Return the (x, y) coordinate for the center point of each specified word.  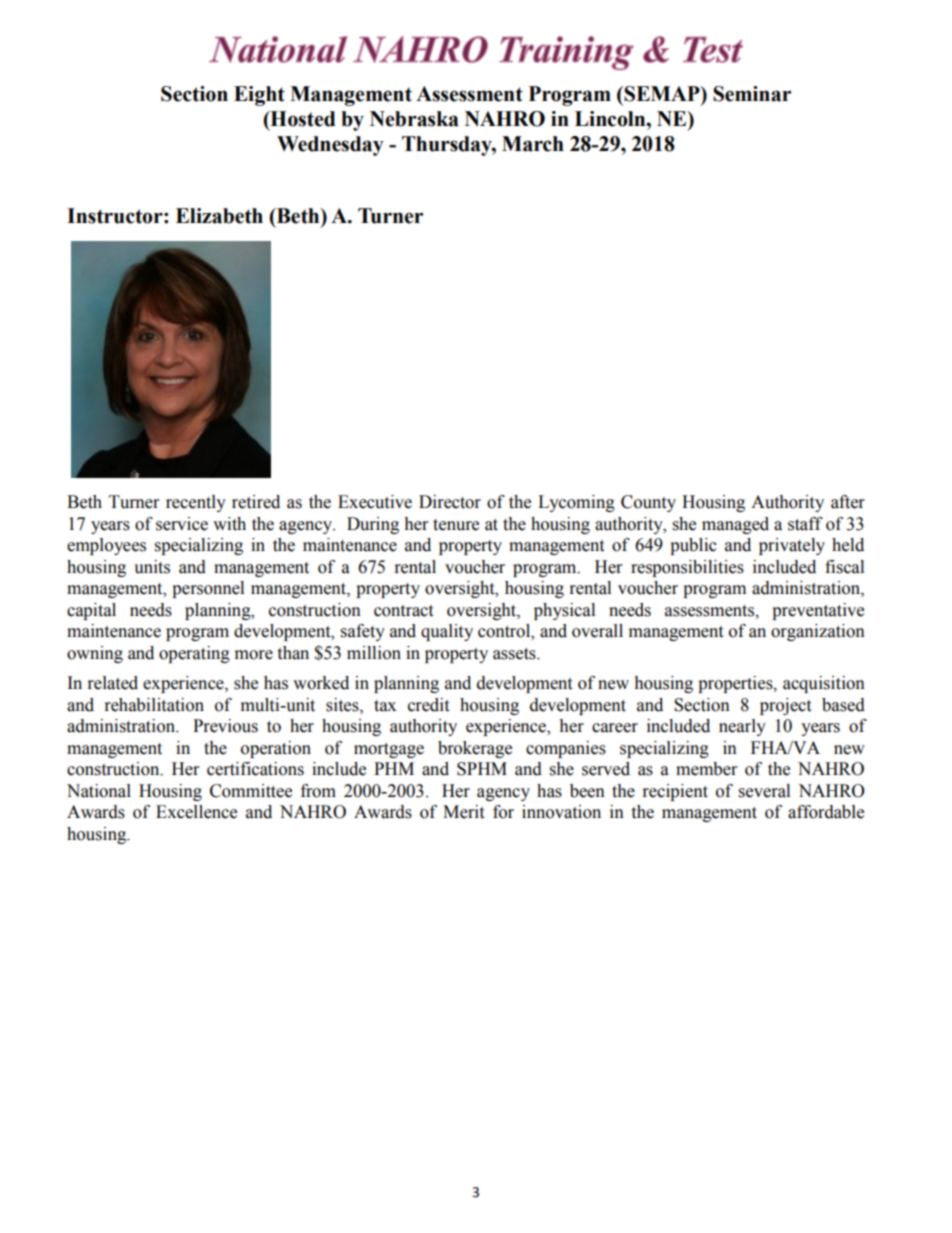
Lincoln (611, 119)
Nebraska (414, 119)
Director (450, 502)
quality (447, 632)
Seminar (752, 94)
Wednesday (330, 146)
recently (196, 503)
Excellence (196, 812)
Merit (463, 812)
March (533, 144)
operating (194, 654)
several (764, 791)
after (848, 502)
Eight (259, 96)
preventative (818, 611)
